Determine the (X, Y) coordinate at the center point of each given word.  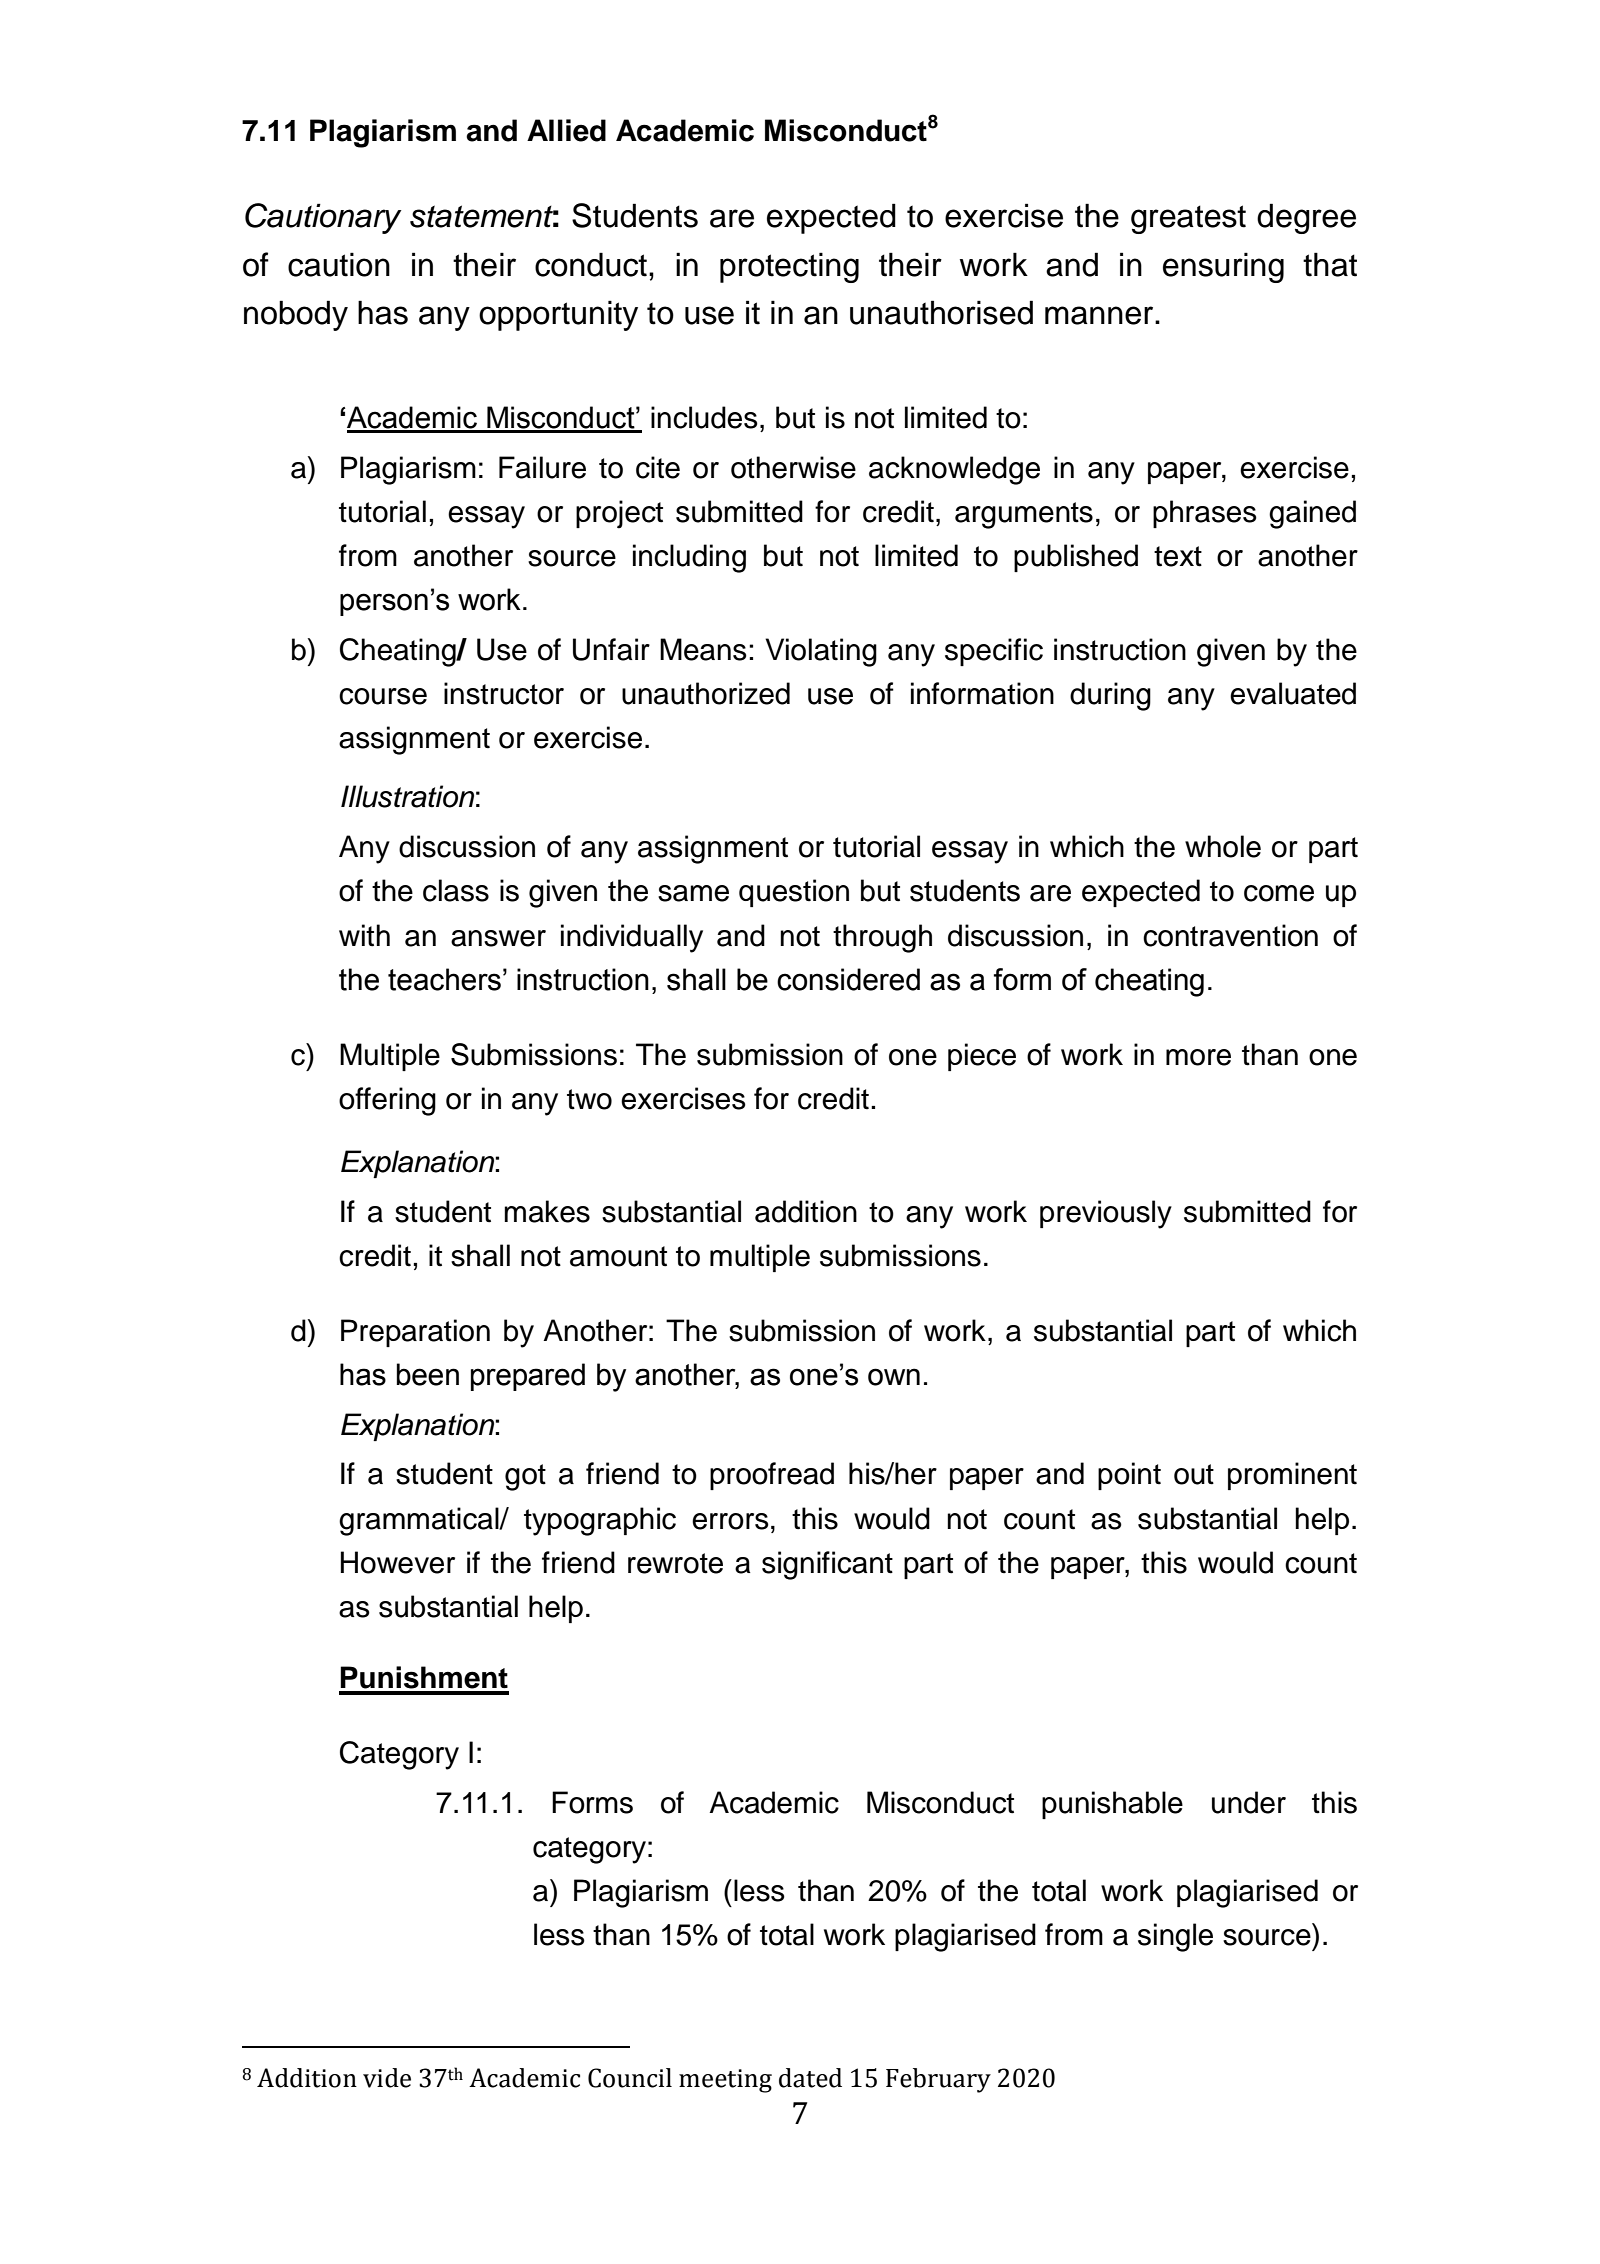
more (1198, 1057)
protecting (789, 267)
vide (387, 2078)
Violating (821, 652)
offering (387, 1101)
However (398, 1562)
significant (827, 1565)
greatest (1188, 219)
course (383, 696)
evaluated (1293, 693)
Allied (566, 130)
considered (848, 979)
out (1194, 1474)
